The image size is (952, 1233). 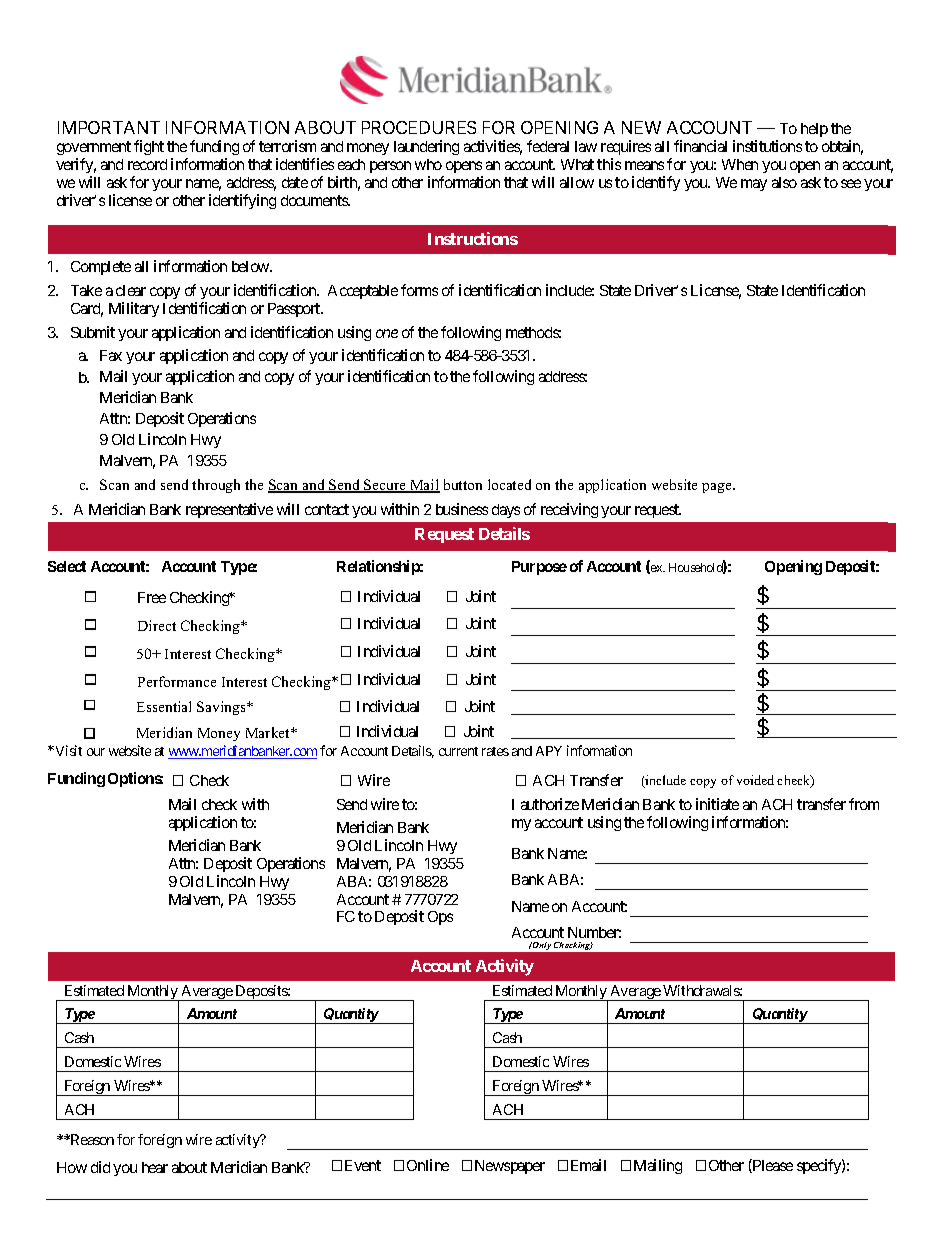 What do you see at coordinates (440, 918) in the screenshot?
I see `Ops` at bounding box center [440, 918].
